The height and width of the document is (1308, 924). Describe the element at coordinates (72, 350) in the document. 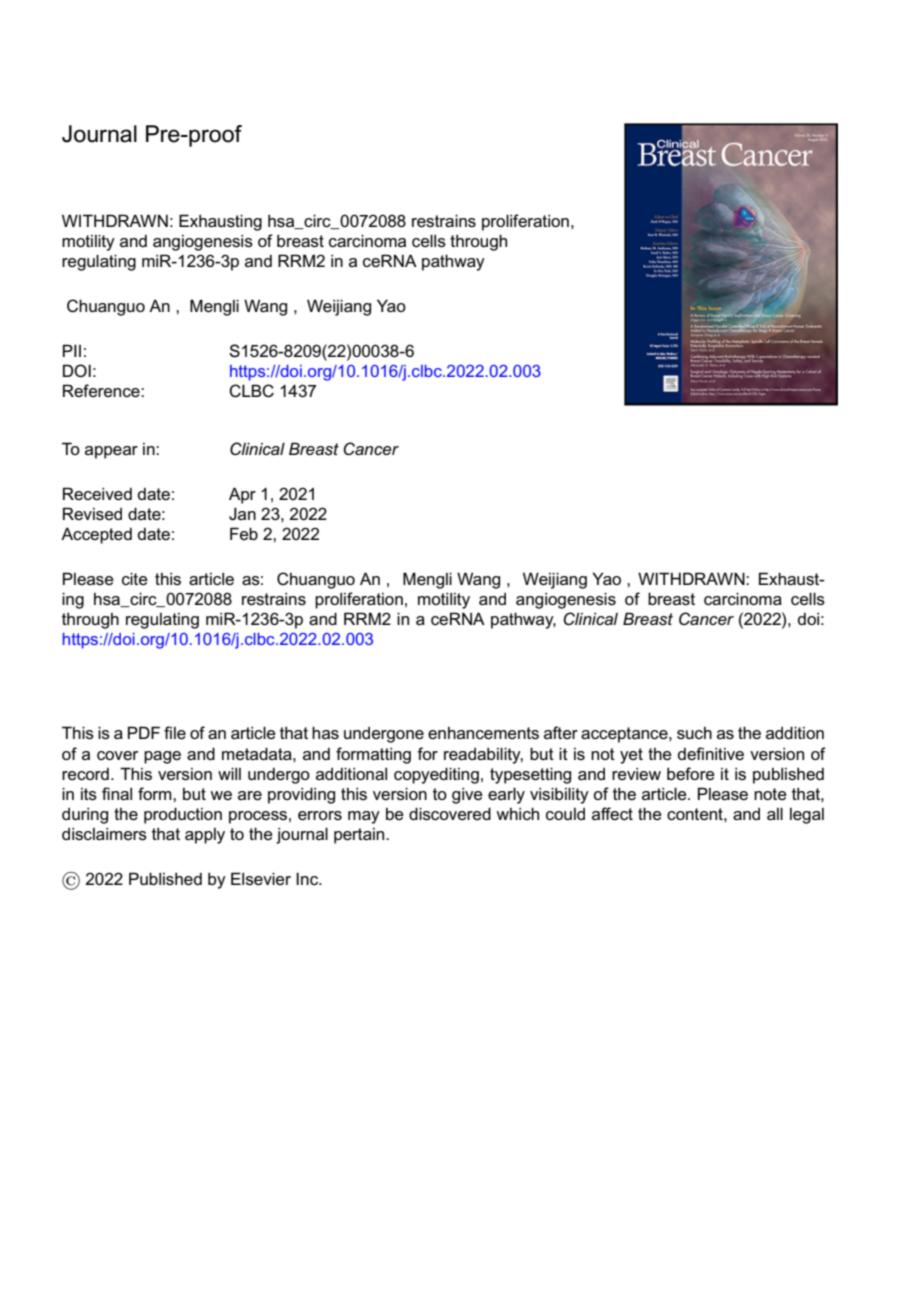

I see `PII` at that location.
